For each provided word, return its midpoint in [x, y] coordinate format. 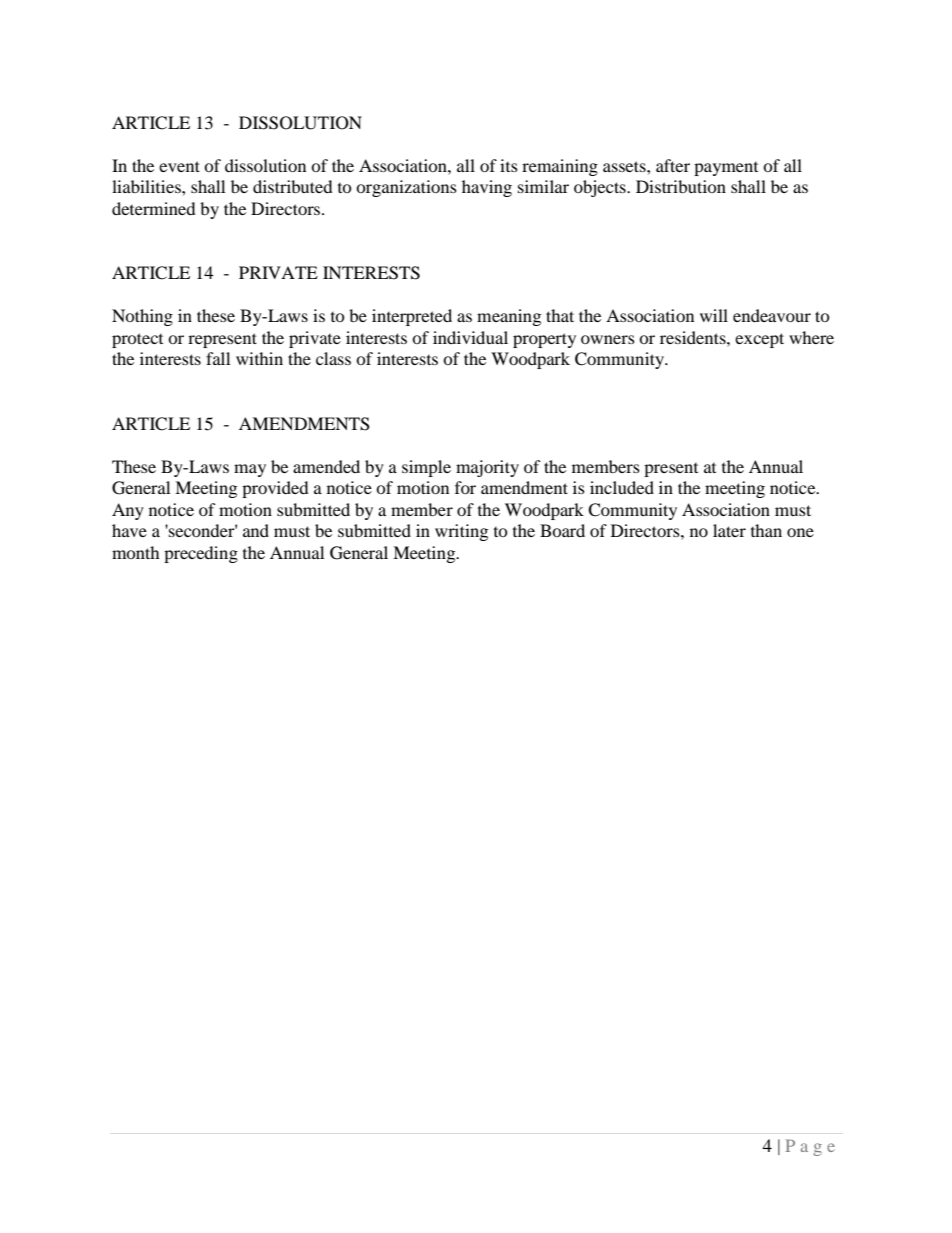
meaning [509, 317]
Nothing [142, 317]
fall [218, 358]
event [179, 166]
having [487, 188]
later [729, 530]
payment [726, 169]
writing [461, 532]
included [622, 487]
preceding [201, 554]
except [759, 340]
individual [470, 337]
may [250, 470]
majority [487, 468]
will [714, 315]
